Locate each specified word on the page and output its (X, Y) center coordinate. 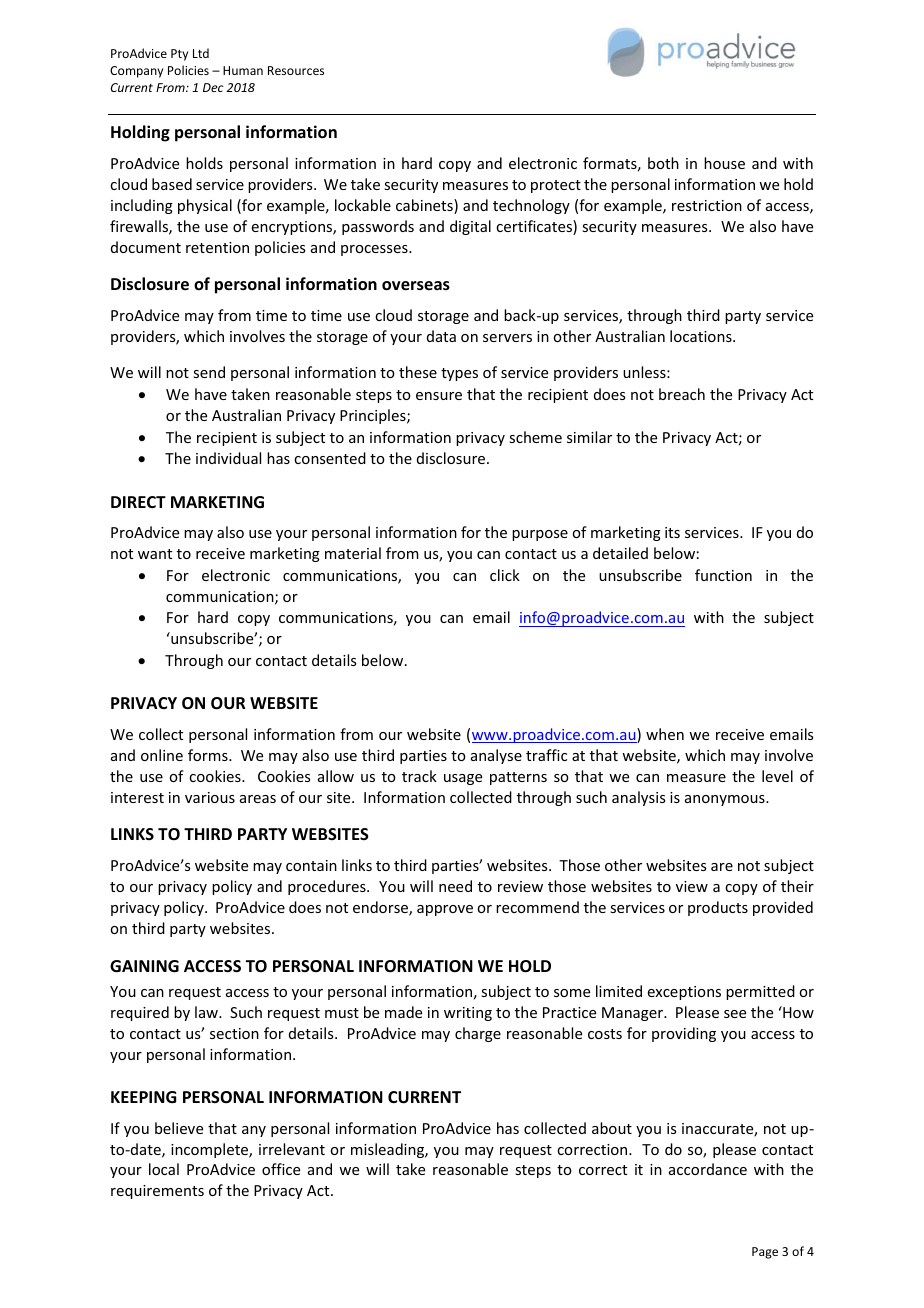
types (459, 374)
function (723, 575)
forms (209, 755)
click (505, 575)
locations (702, 336)
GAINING (144, 966)
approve (445, 910)
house (724, 163)
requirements (157, 1192)
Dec (213, 87)
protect (556, 186)
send (209, 372)
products (718, 908)
